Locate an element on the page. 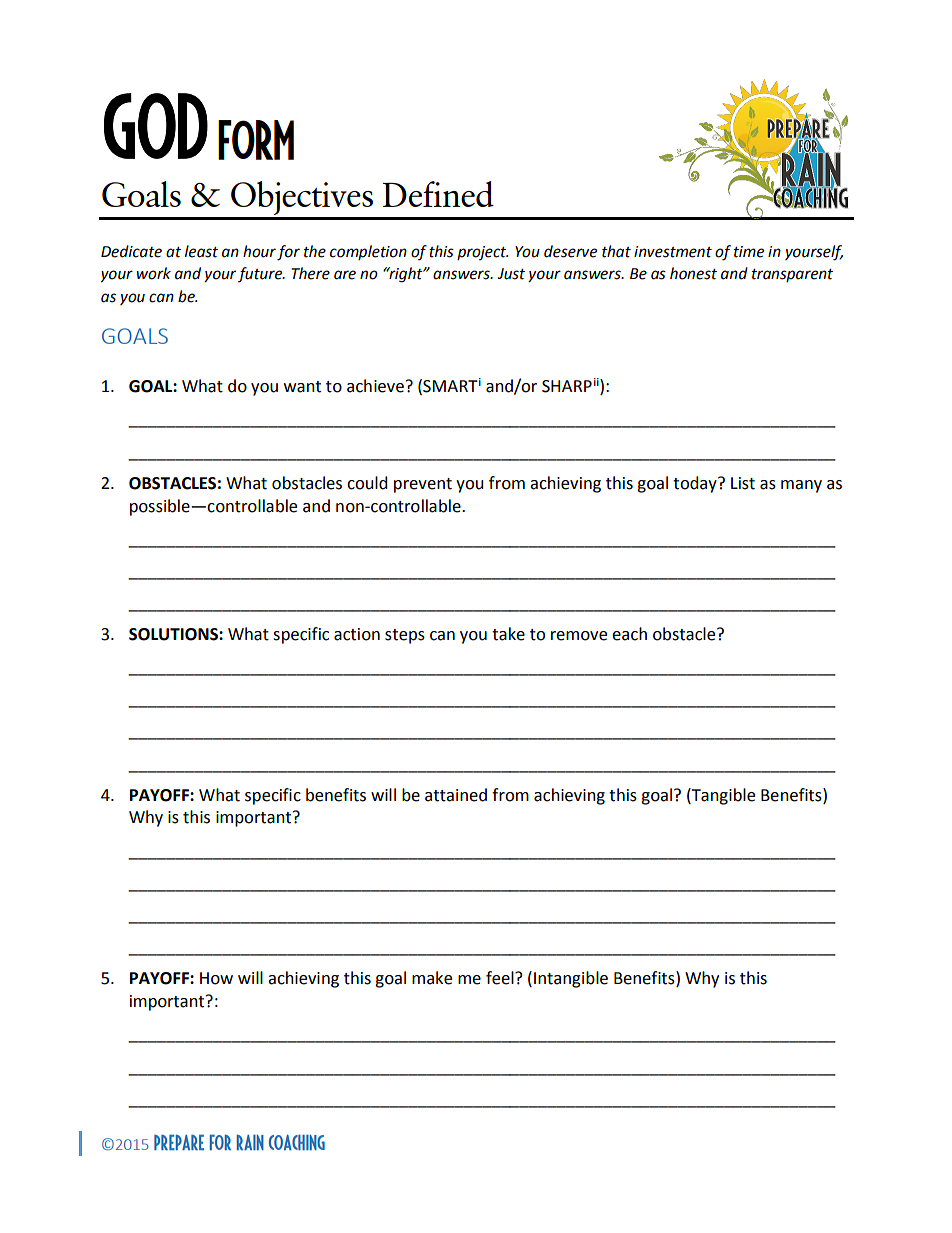  take is located at coordinates (508, 634).
